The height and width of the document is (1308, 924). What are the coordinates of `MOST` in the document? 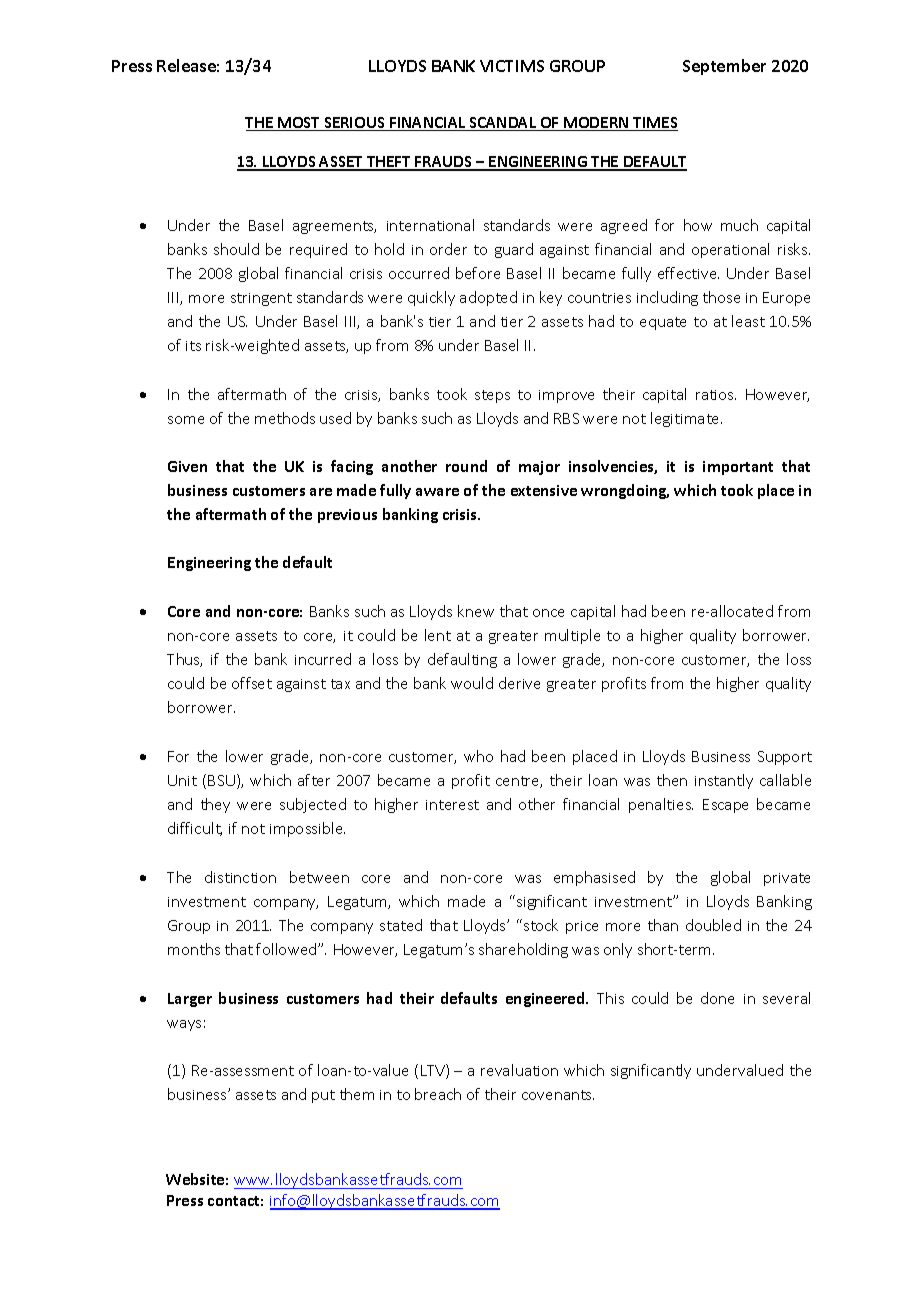 It's located at (299, 124).
